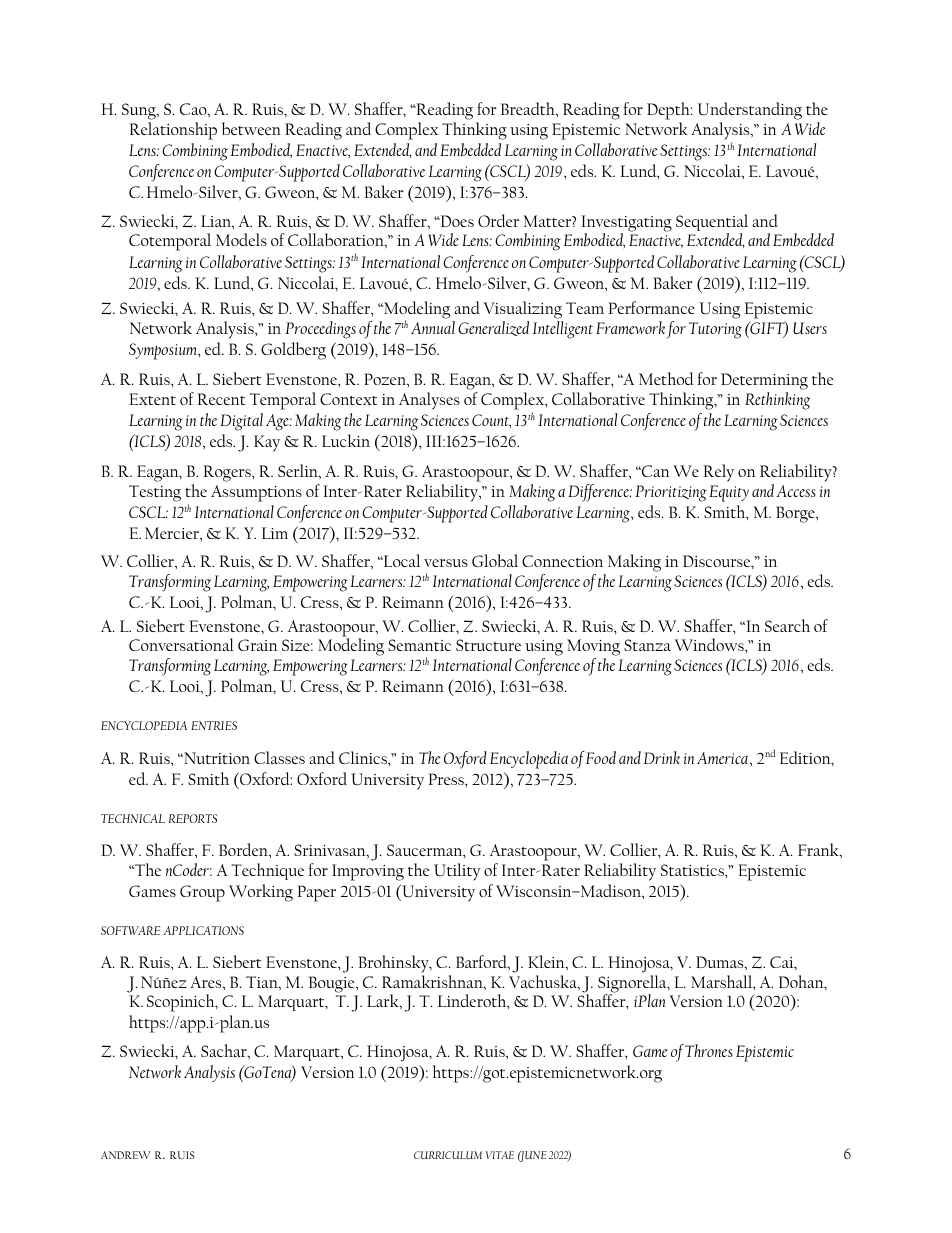 Image resolution: width=952 pixels, height=1233 pixels. What do you see at coordinates (125, 1155) in the image?
I see `ANDREW` at bounding box center [125, 1155].
